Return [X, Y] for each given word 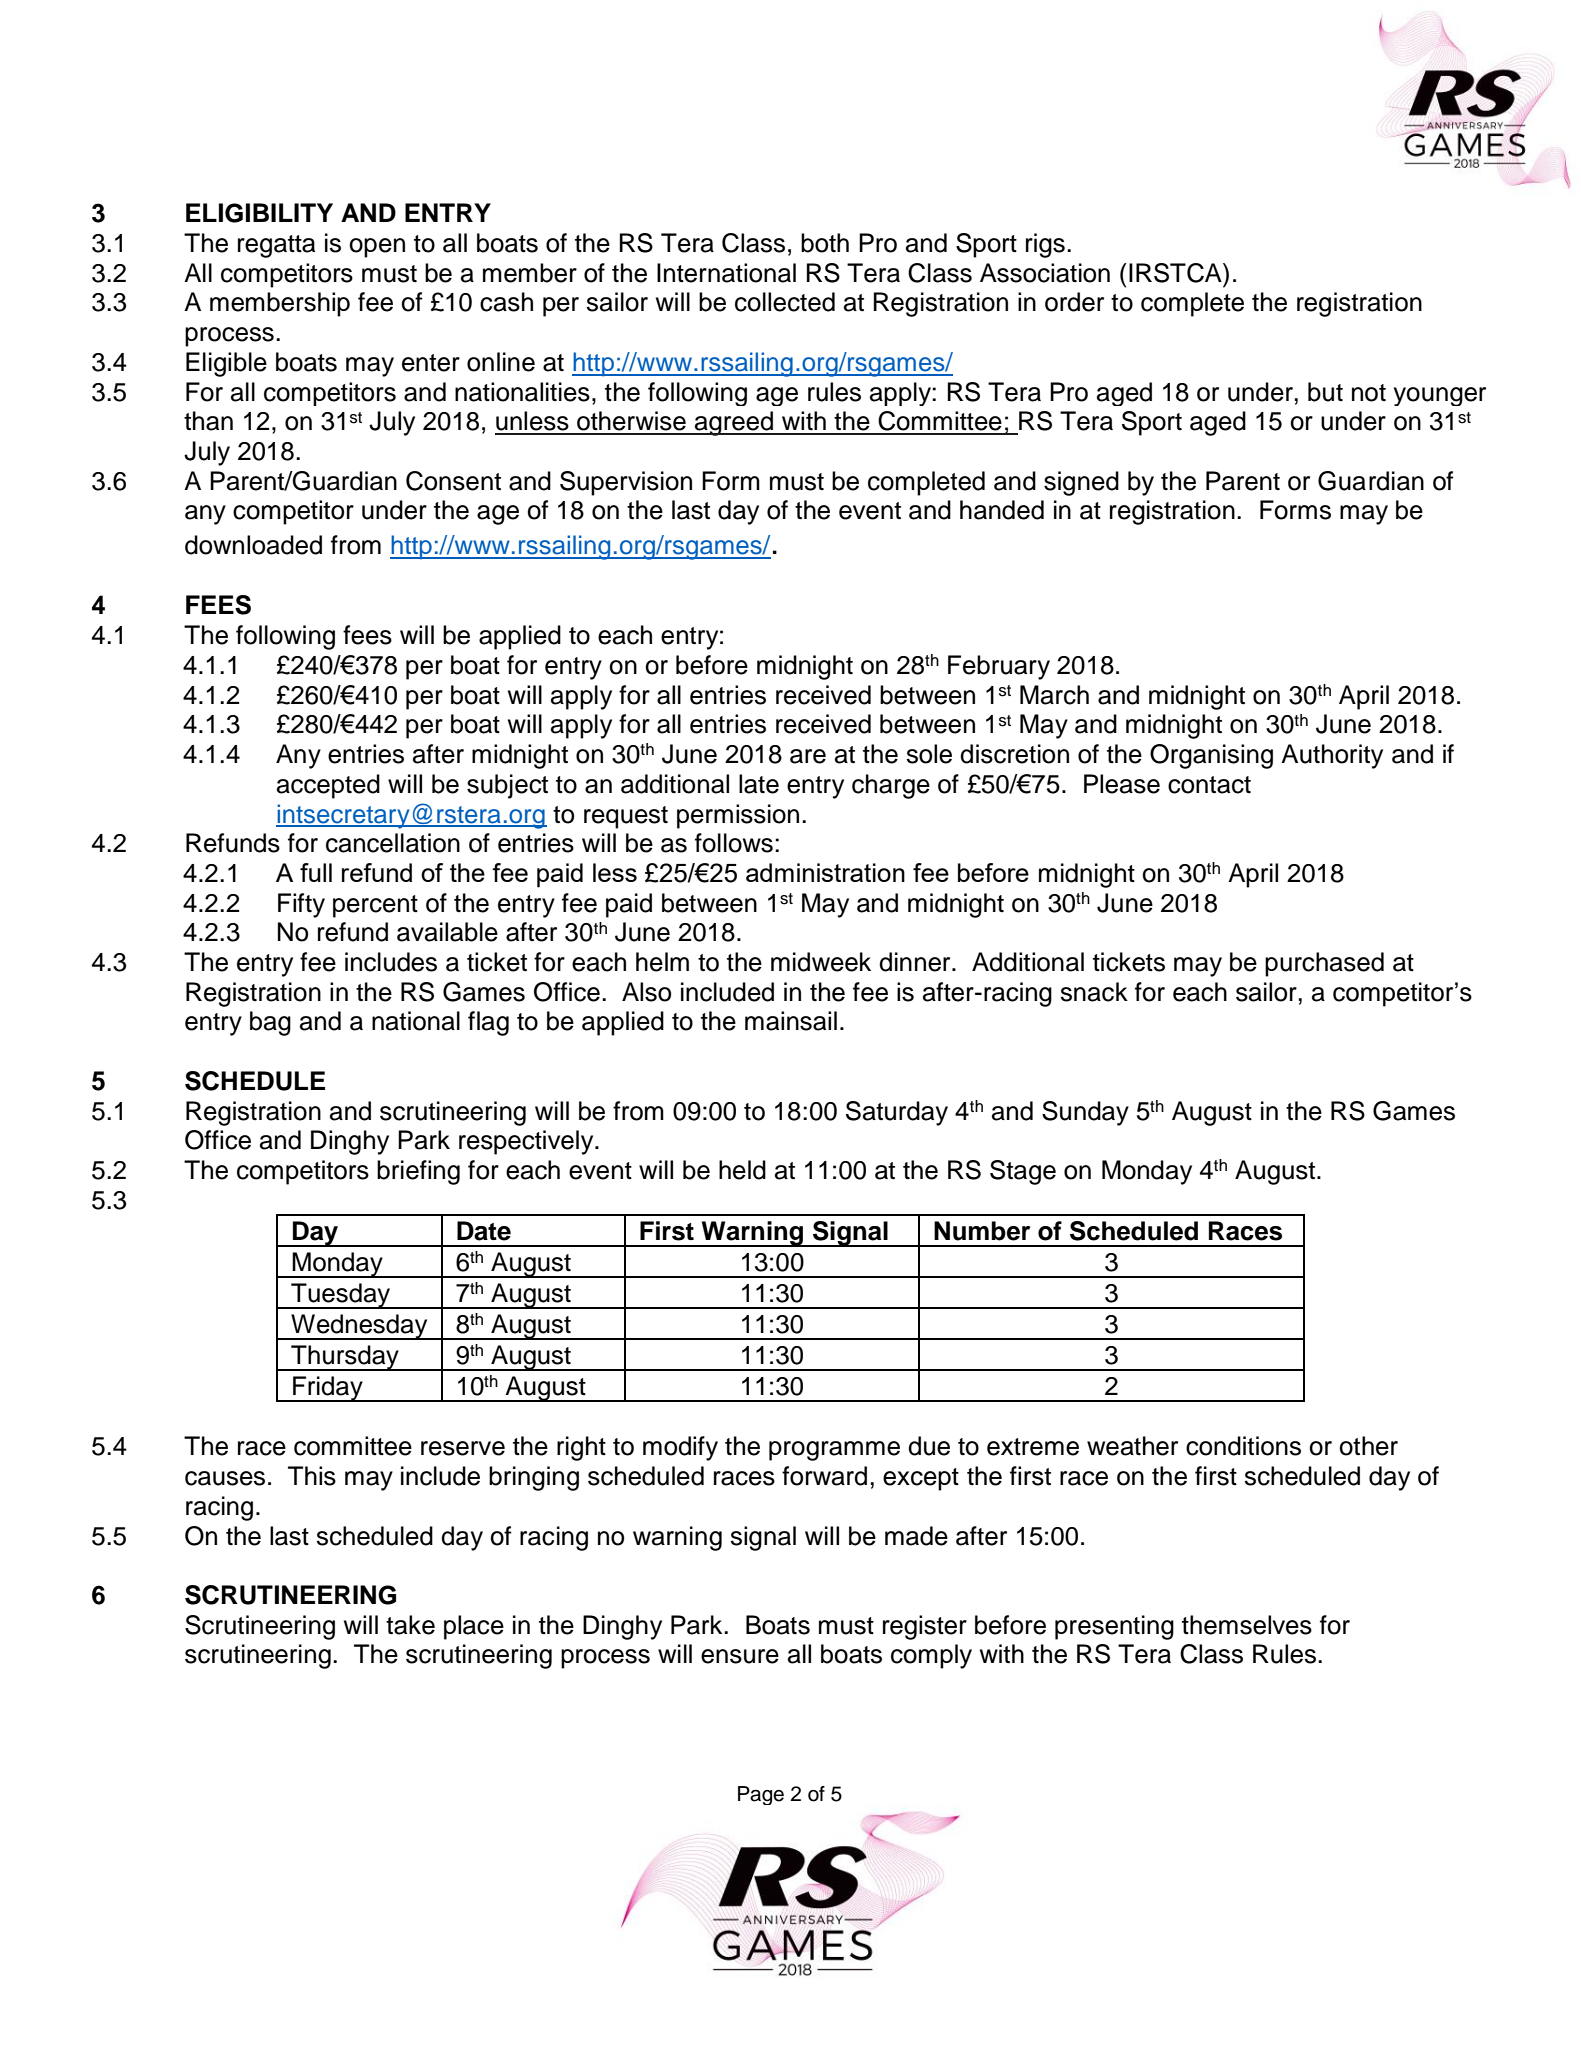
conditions [1243, 1446]
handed [1002, 510]
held [742, 1170]
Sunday [1085, 1113]
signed [1081, 483]
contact [1209, 785]
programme [834, 1451]
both [825, 243]
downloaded [253, 545]
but [1325, 392]
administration [825, 872]
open [377, 248]
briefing [418, 1172]
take [410, 1625]
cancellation [393, 843]
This [312, 1476]
